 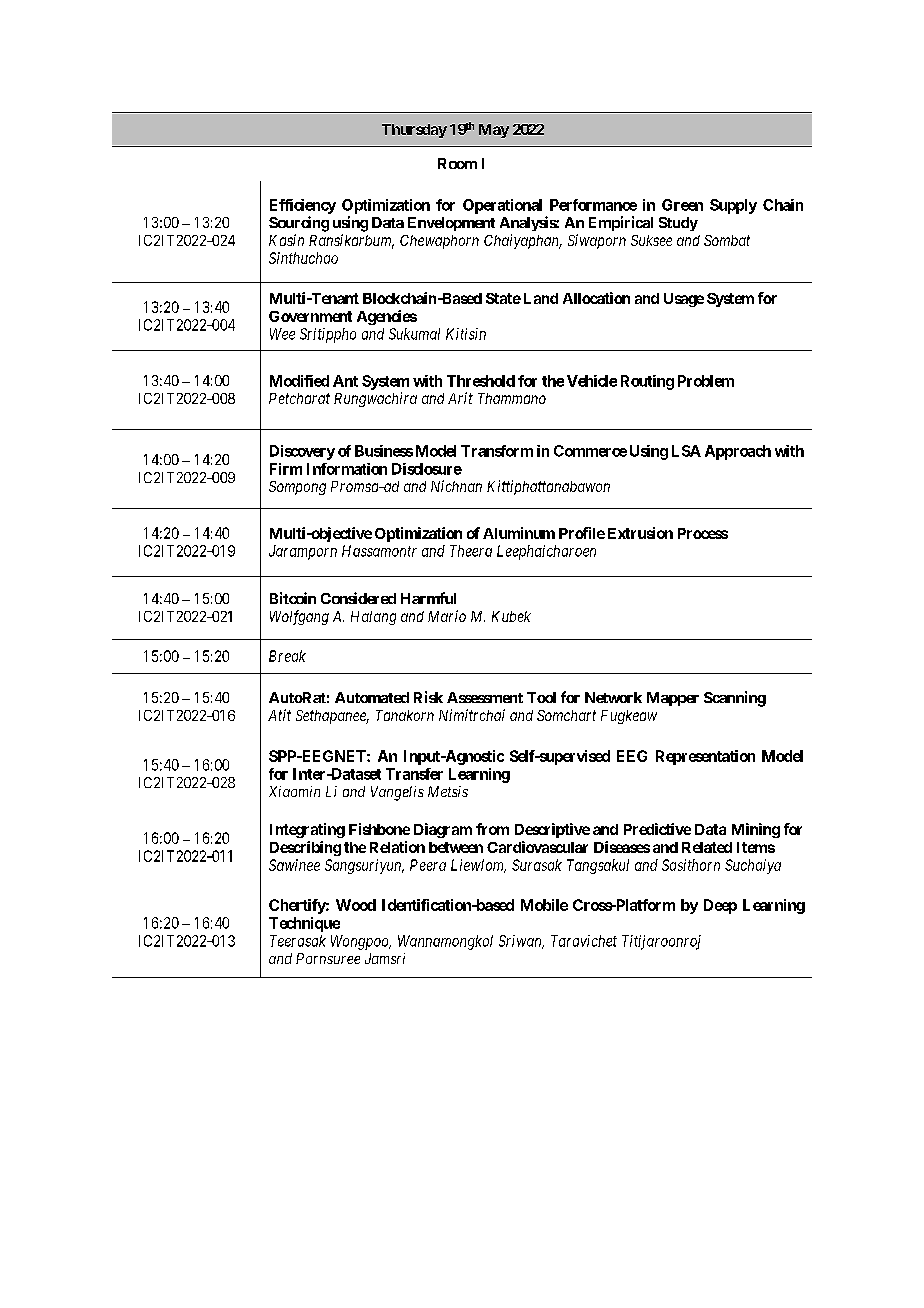 I want to click on Transform, so click(x=497, y=451).
